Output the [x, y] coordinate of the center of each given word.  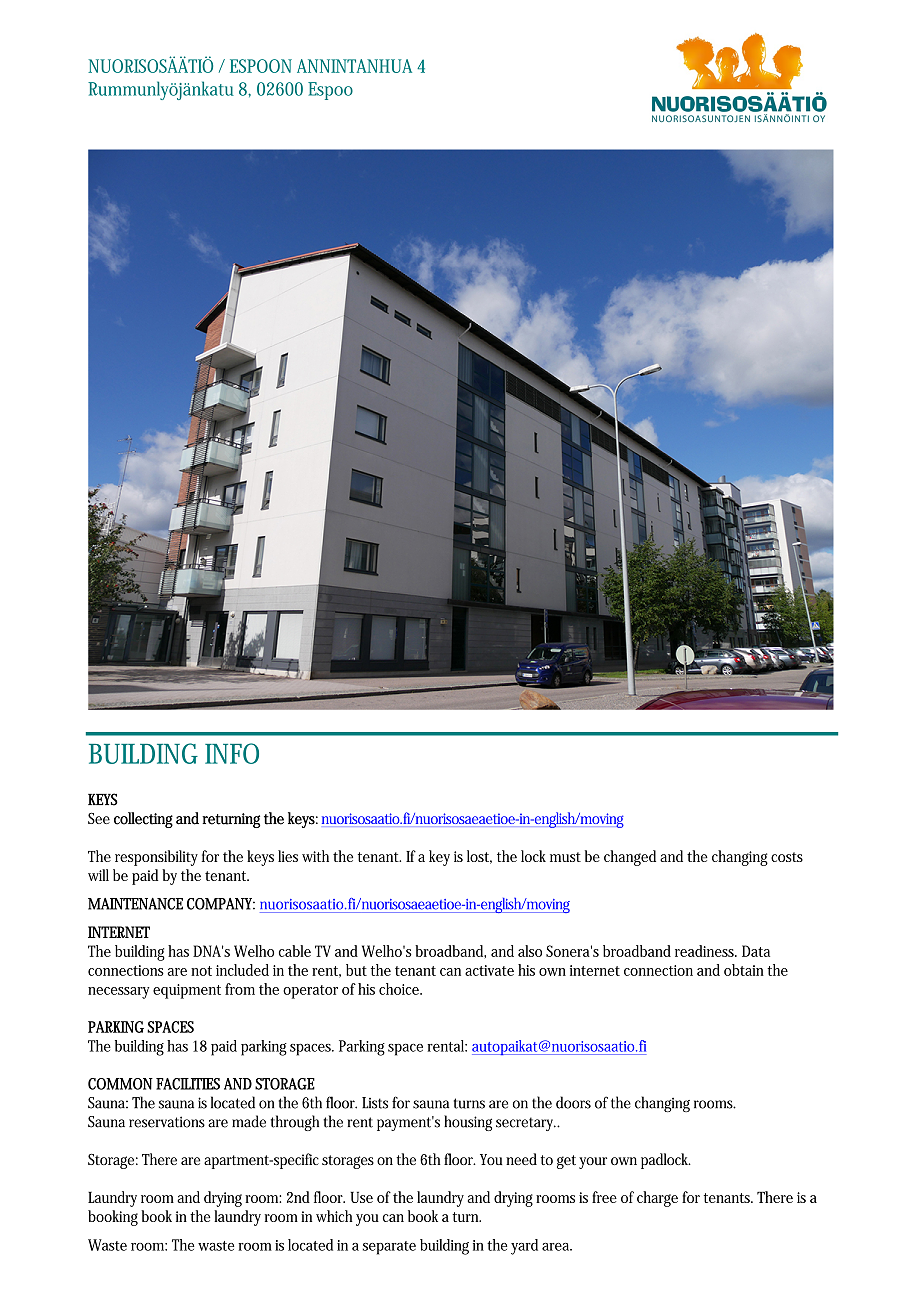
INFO [232, 753]
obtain [744, 970]
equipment [187, 991]
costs [787, 857]
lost [479, 857]
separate [389, 1248]
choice [400, 989]
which [334, 1216]
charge [657, 1199]
